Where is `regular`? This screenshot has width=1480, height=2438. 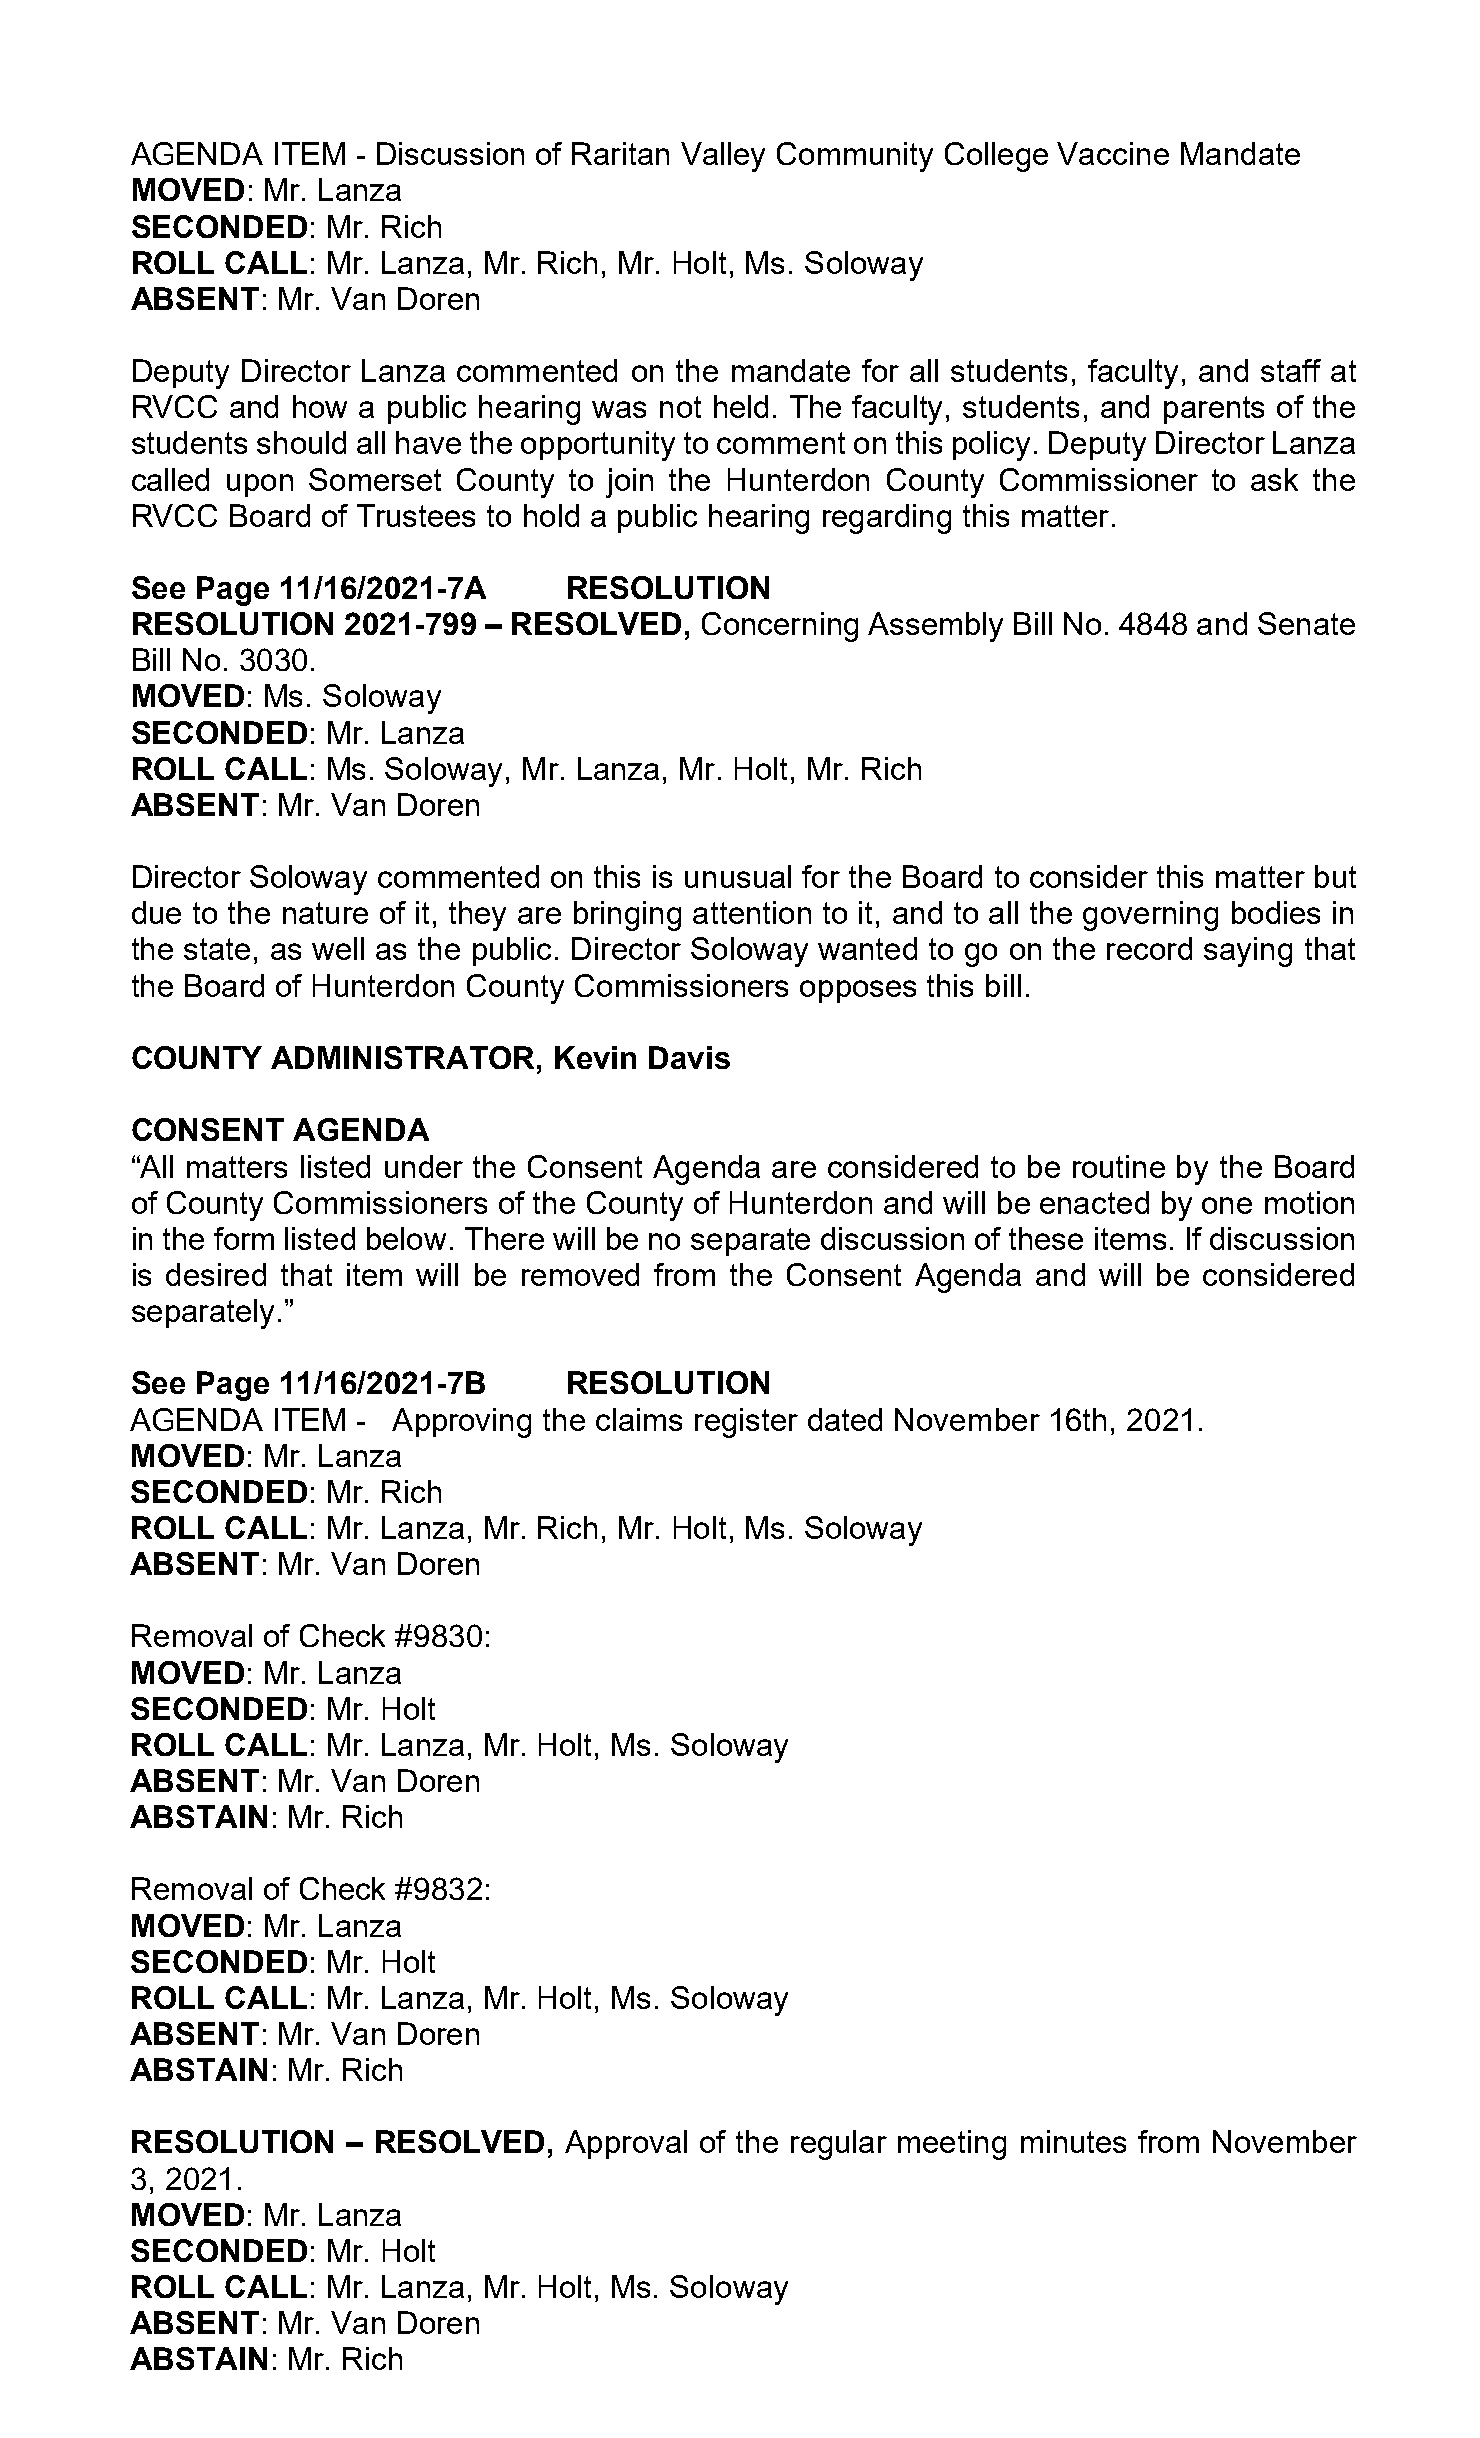
regular is located at coordinates (839, 2145).
